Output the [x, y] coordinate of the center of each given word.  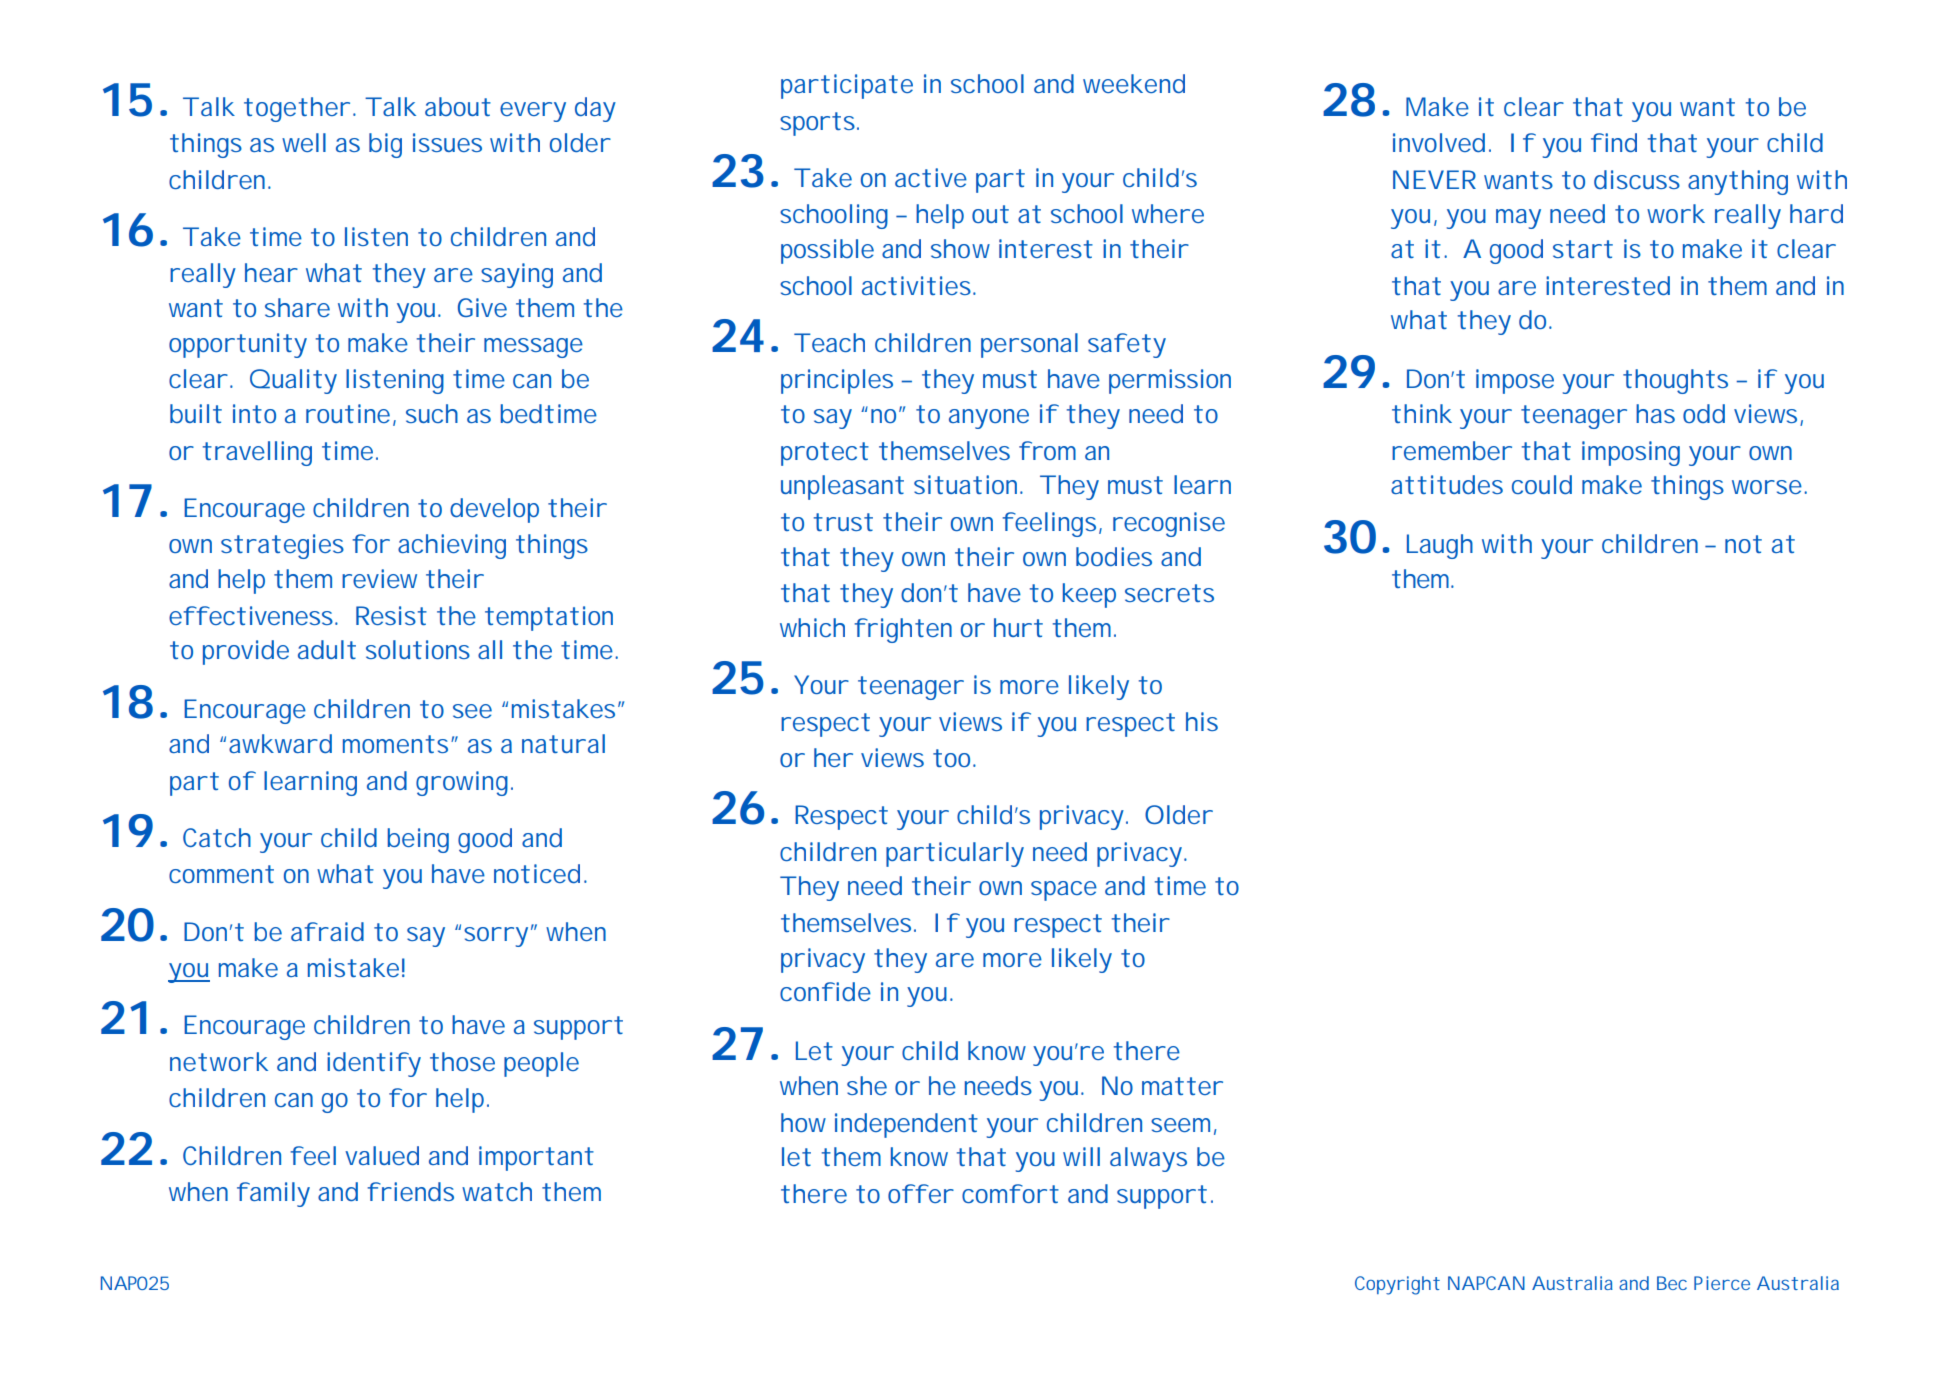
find [1614, 142]
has [1655, 413]
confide [825, 991]
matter [1182, 1086]
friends [410, 1191]
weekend [1134, 83]
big [385, 145]
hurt [1018, 627]
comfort [1010, 1193]
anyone [989, 419]
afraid [327, 931]
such [432, 413]
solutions [418, 649]
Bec [1672, 1283]
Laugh [1440, 546]
